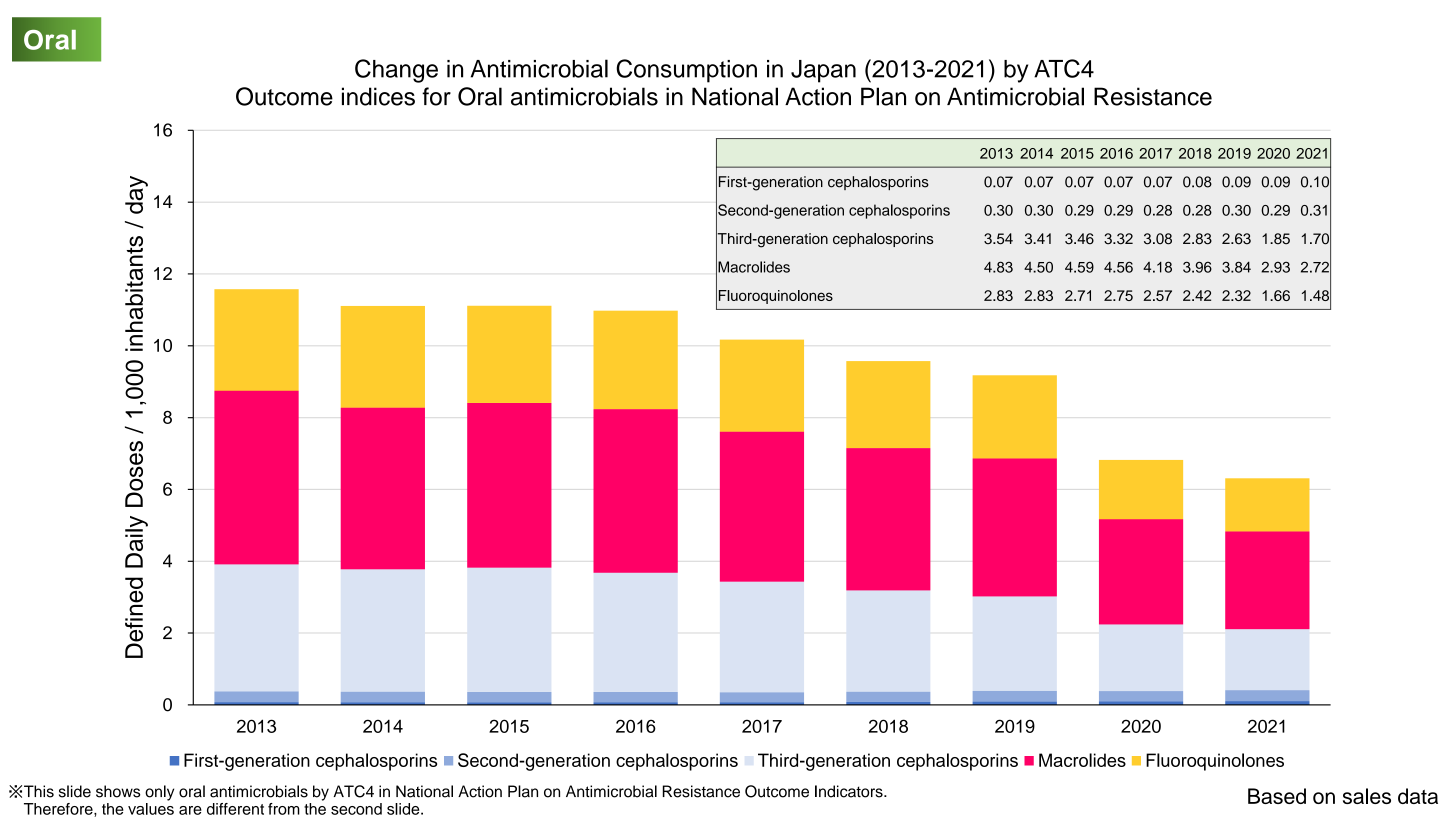 The height and width of the document is (819, 1456). Describe the element at coordinates (1277, 796) in the document. I see `Based` at that location.
